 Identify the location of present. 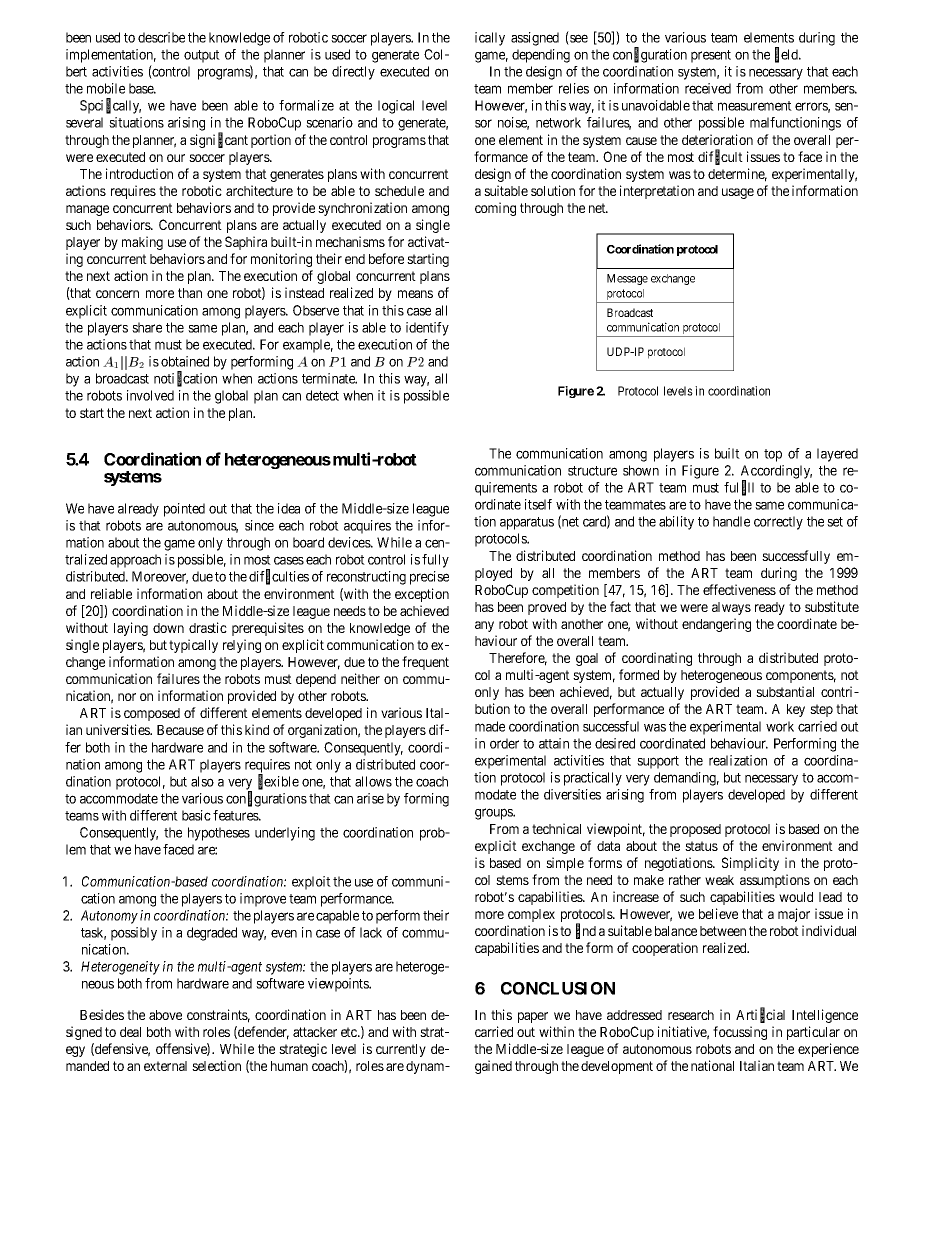
(711, 56).
